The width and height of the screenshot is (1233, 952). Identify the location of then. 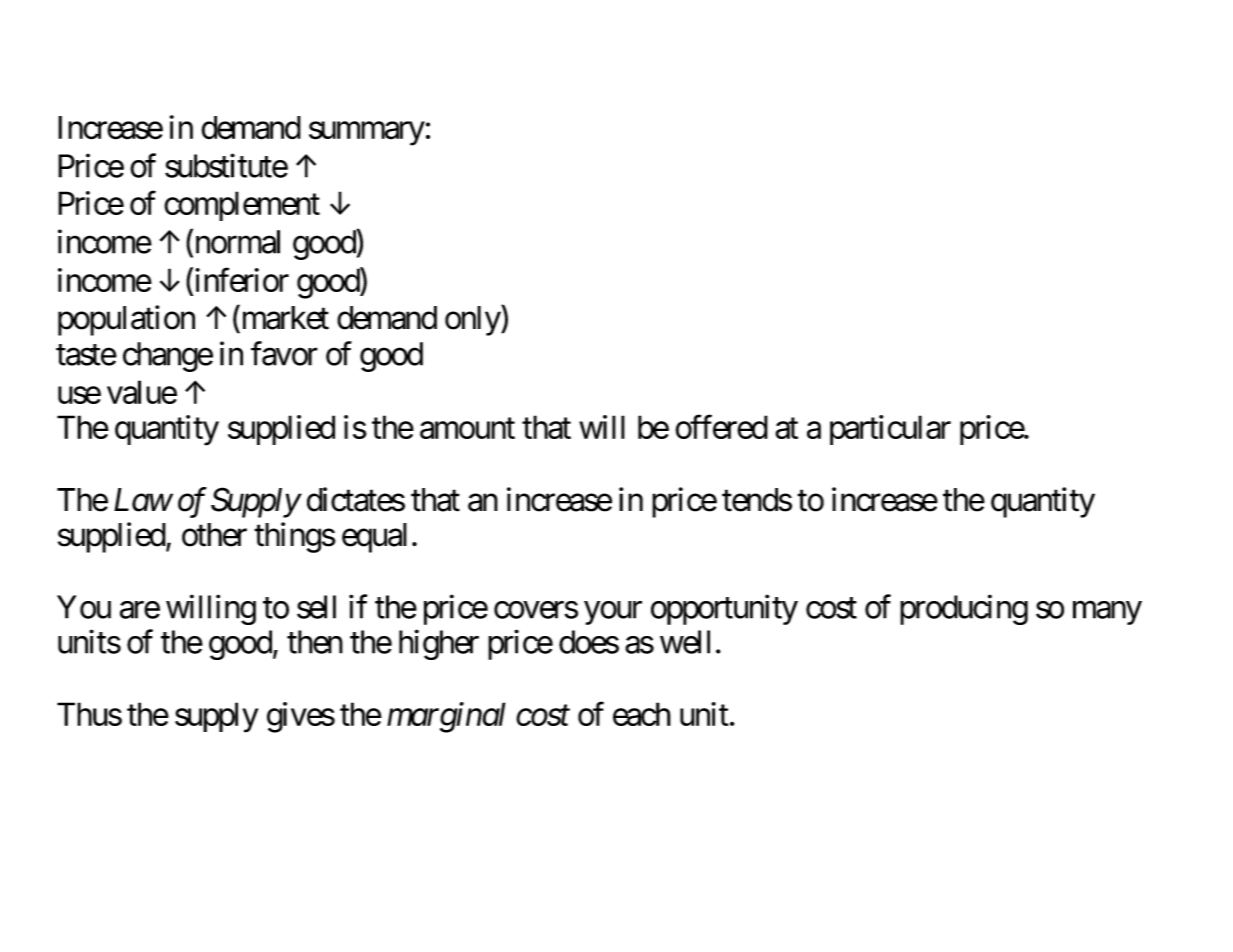
(315, 642).
